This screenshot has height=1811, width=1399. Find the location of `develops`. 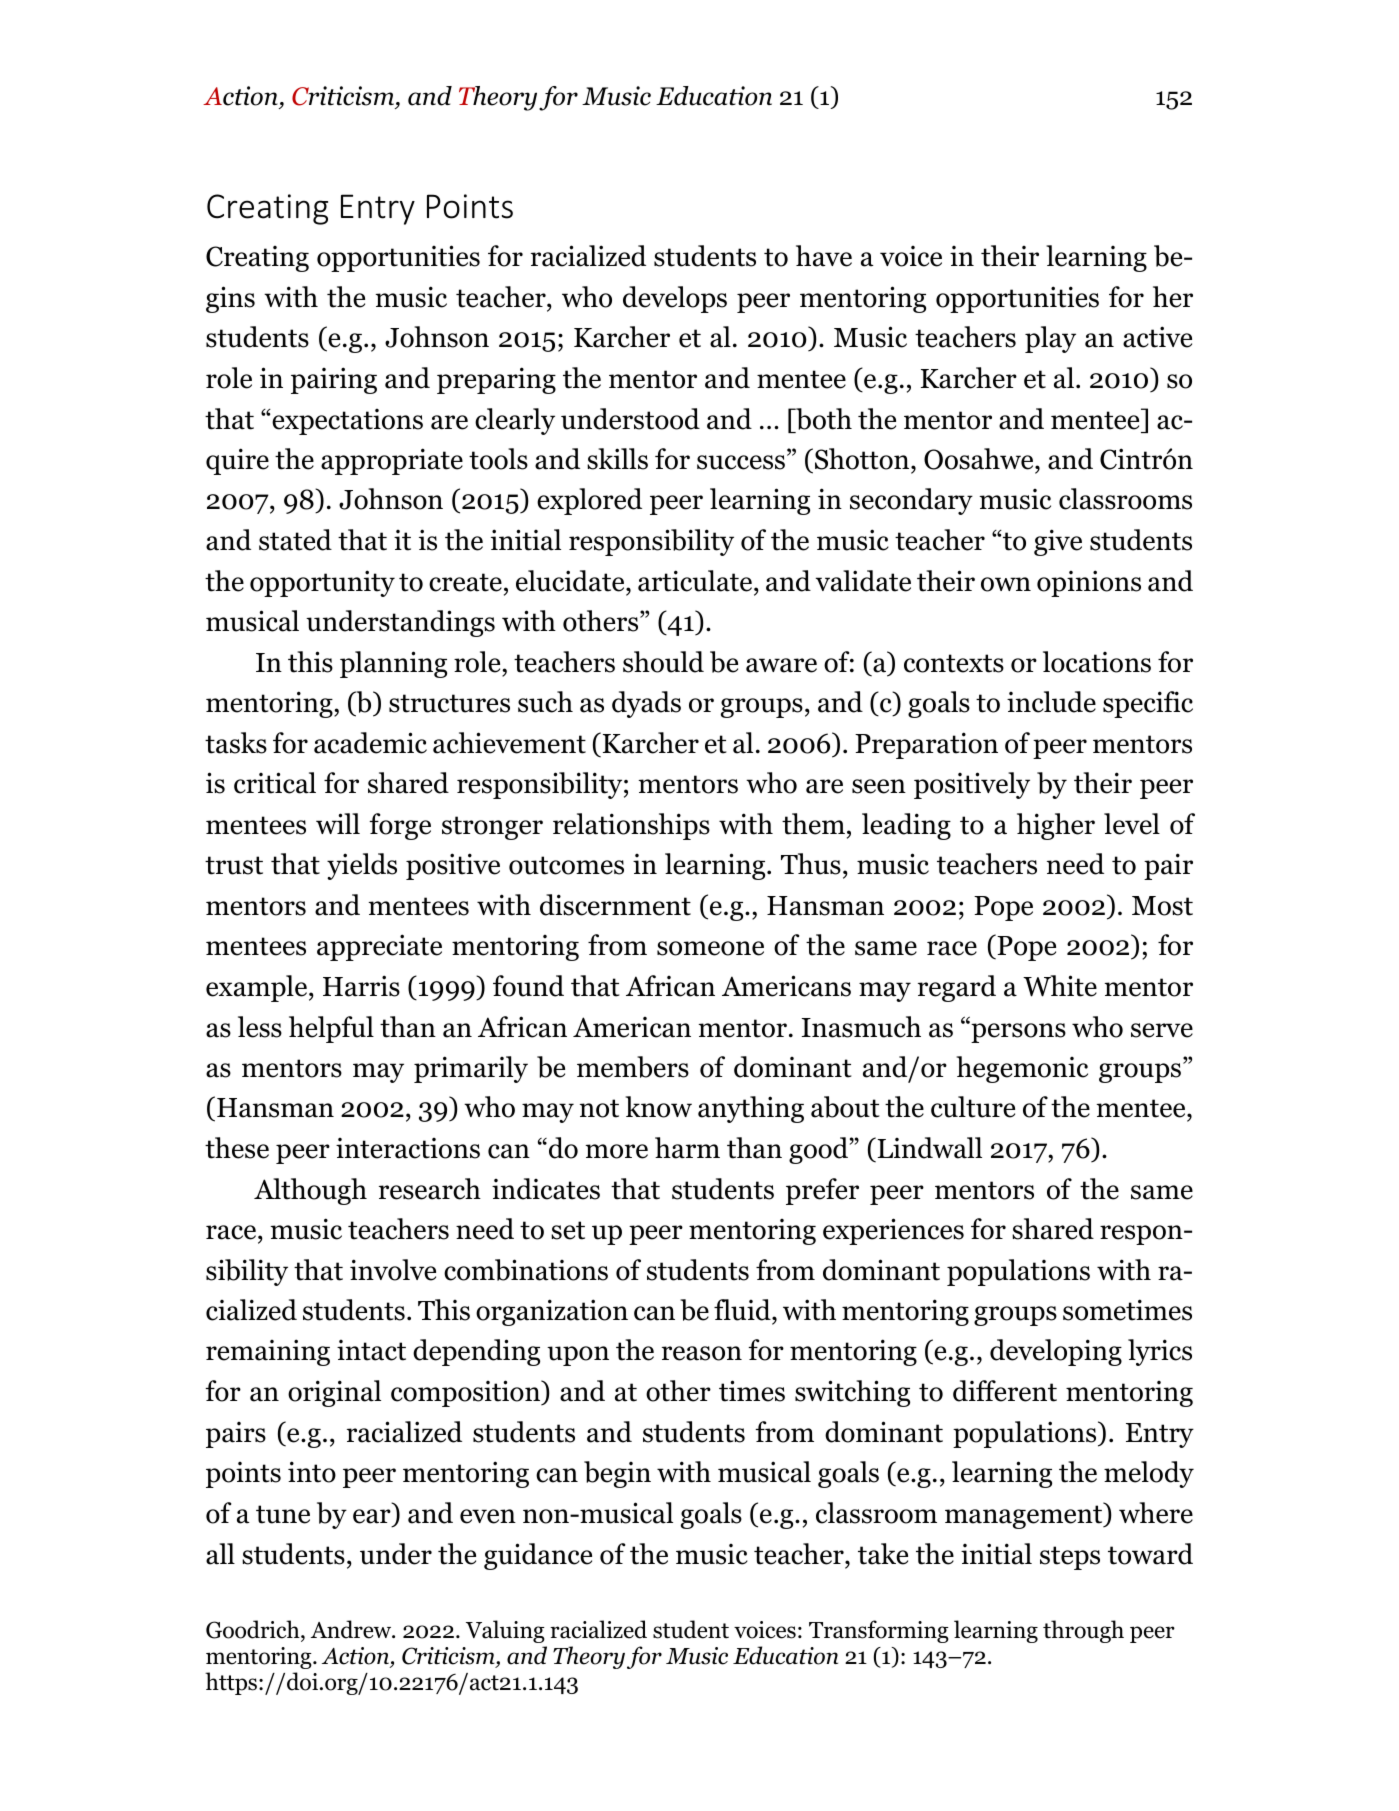

develops is located at coordinates (675, 299).
